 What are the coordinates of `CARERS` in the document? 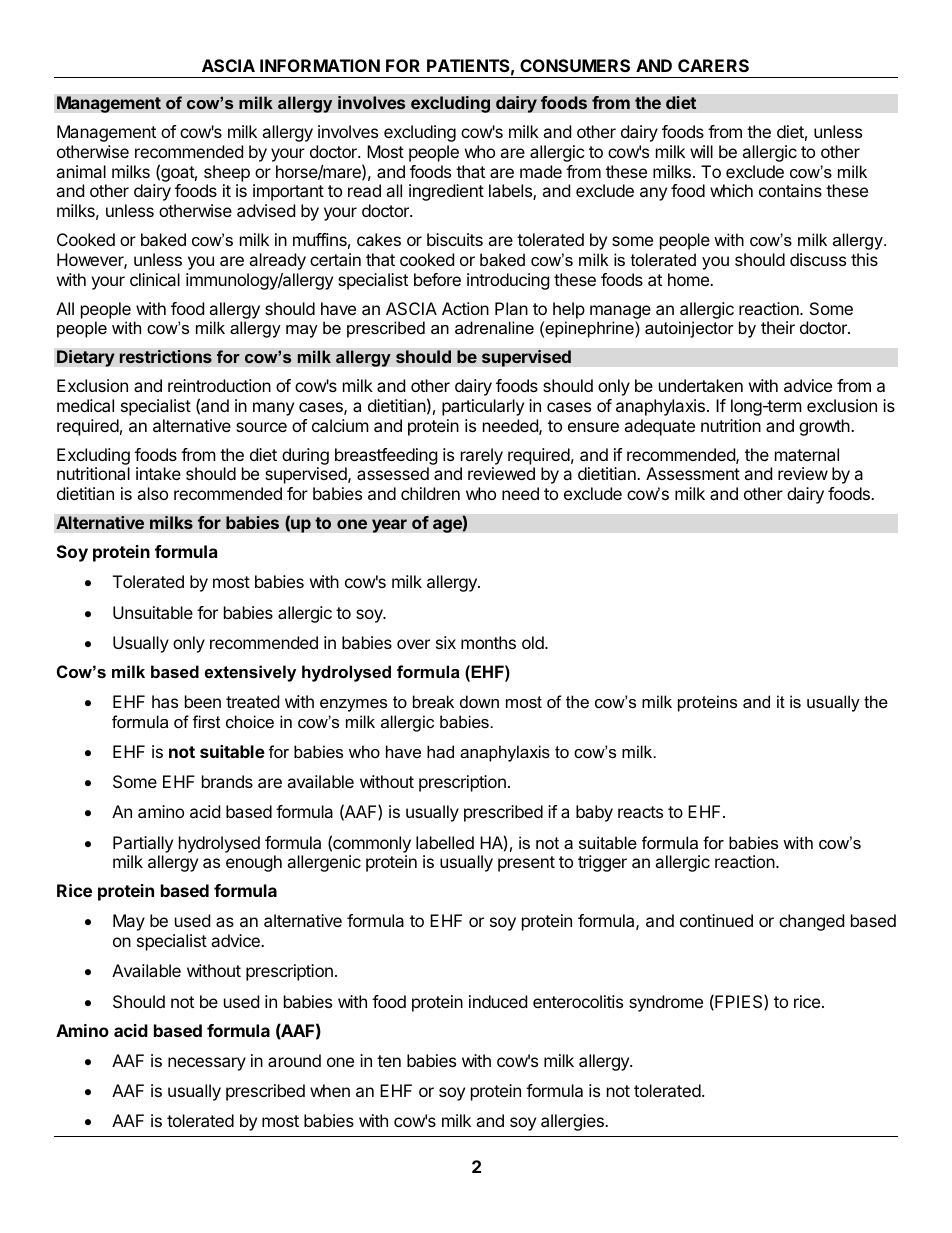 It's located at (713, 65).
